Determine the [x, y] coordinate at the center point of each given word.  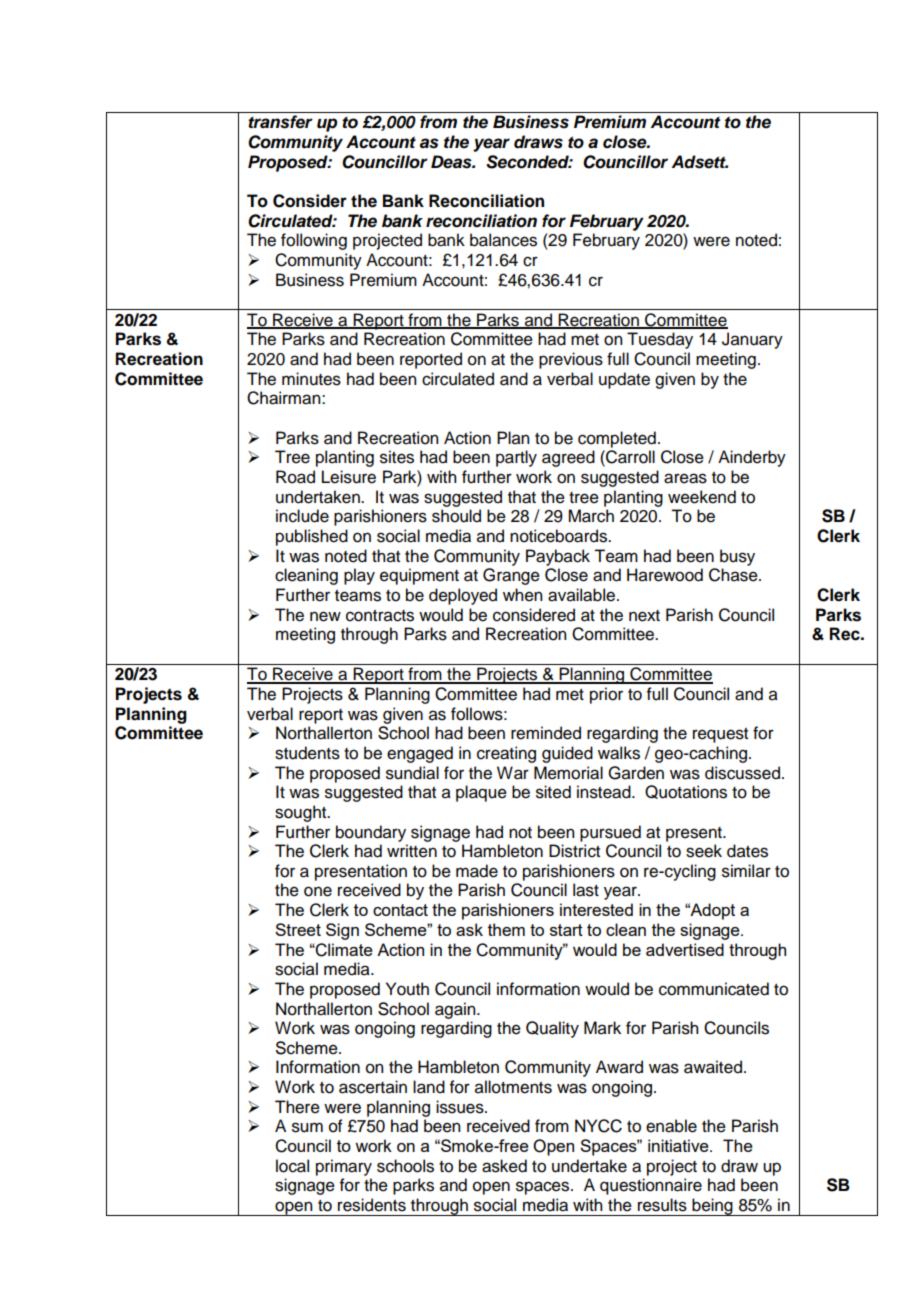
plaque [481, 793]
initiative [679, 1145]
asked [504, 1166]
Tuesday [660, 340]
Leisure [349, 477]
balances [503, 240]
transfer [280, 122]
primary [344, 1167]
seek [704, 851]
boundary [371, 833]
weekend [702, 497]
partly [516, 458]
